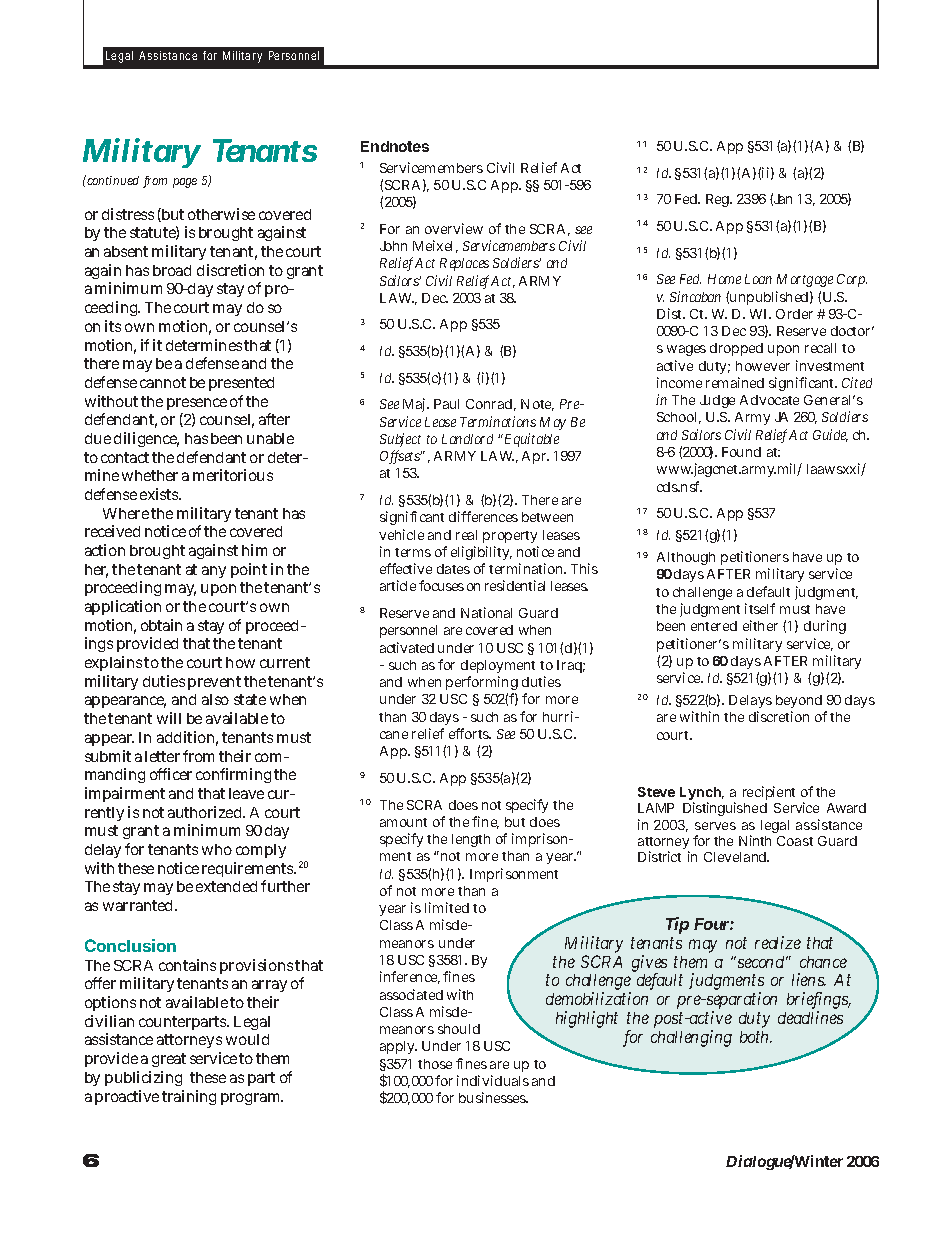  What do you see at coordinates (763, 366) in the page?
I see `however` at bounding box center [763, 366].
